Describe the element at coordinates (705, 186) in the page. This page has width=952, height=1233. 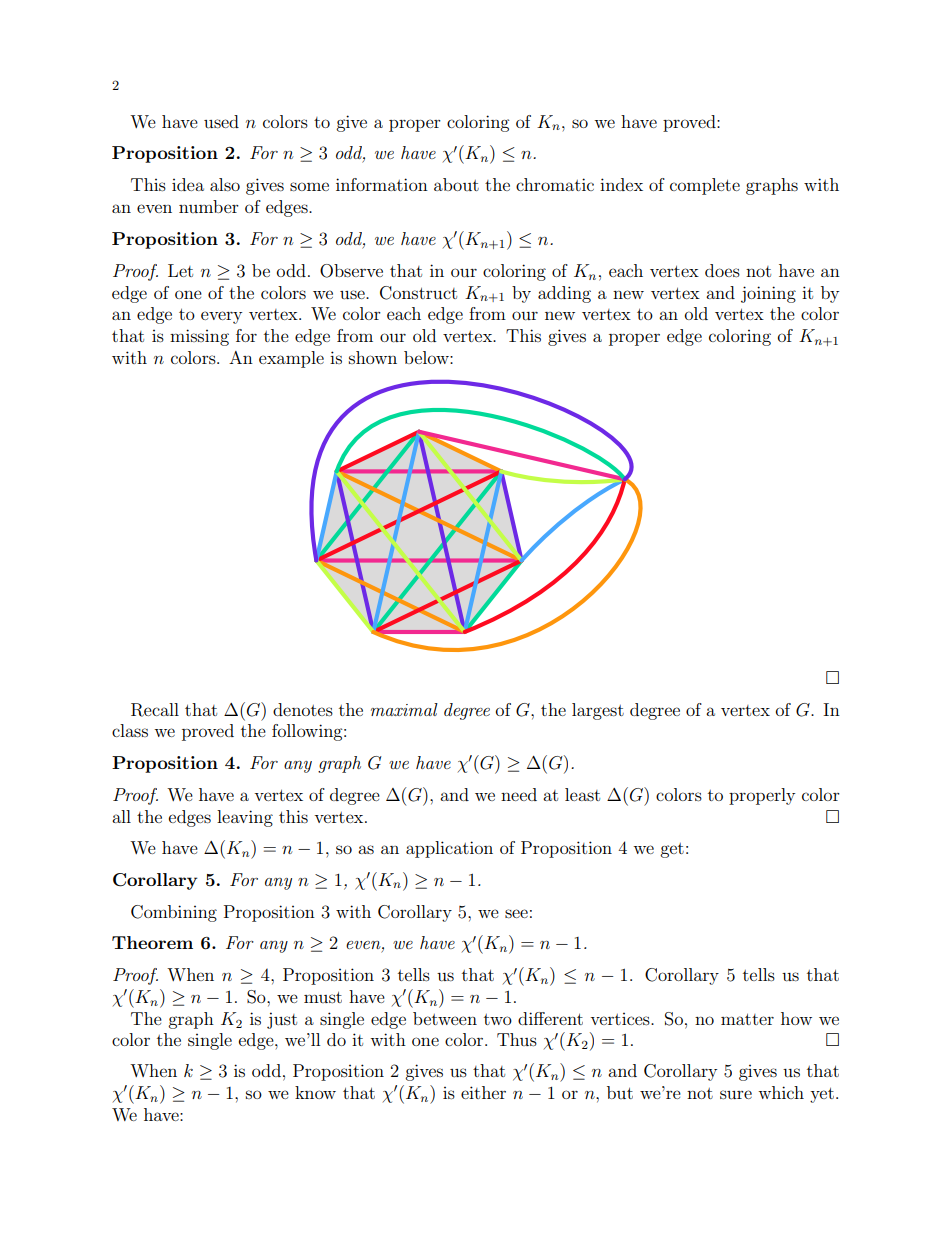
I see `complete` at that location.
